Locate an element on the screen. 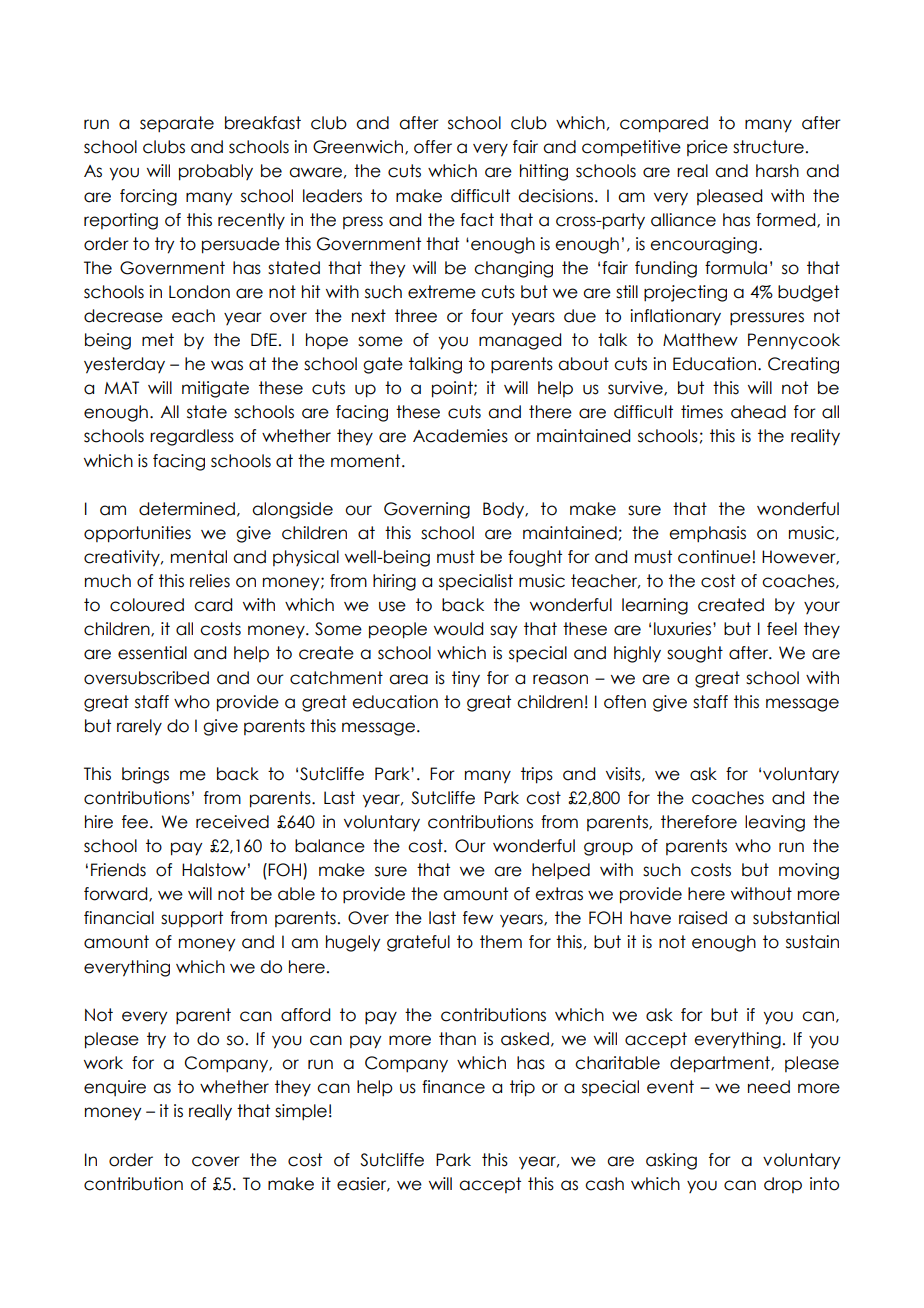  support is located at coordinates (192, 919).
